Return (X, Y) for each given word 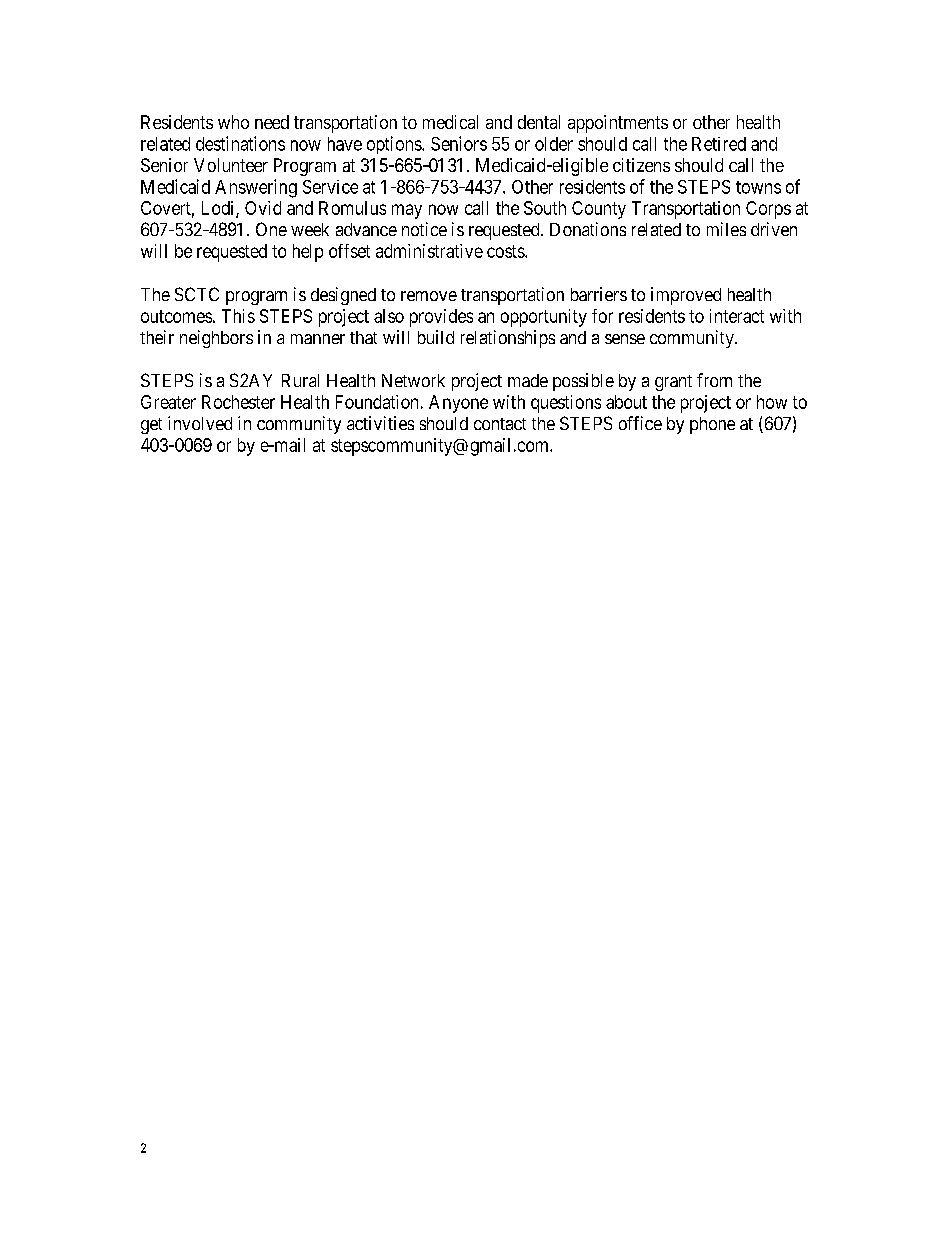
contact (500, 424)
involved (200, 423)
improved (686, 296)
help (308, 253)
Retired (719, 144)
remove (429, 296)
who (233, 122)
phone (712, 425)
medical (450, 122)
